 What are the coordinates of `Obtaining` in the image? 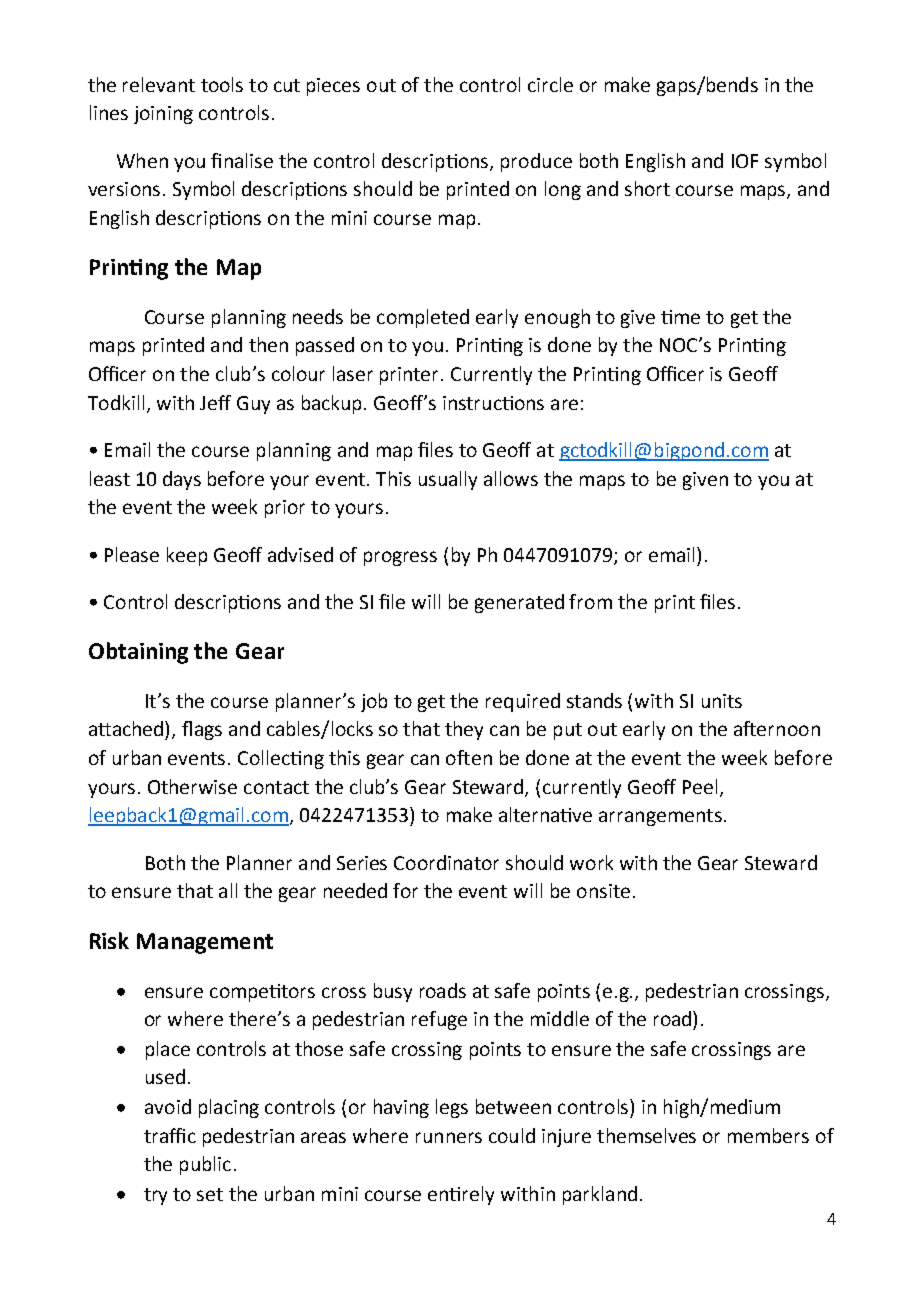 It's located at (138, 653).
